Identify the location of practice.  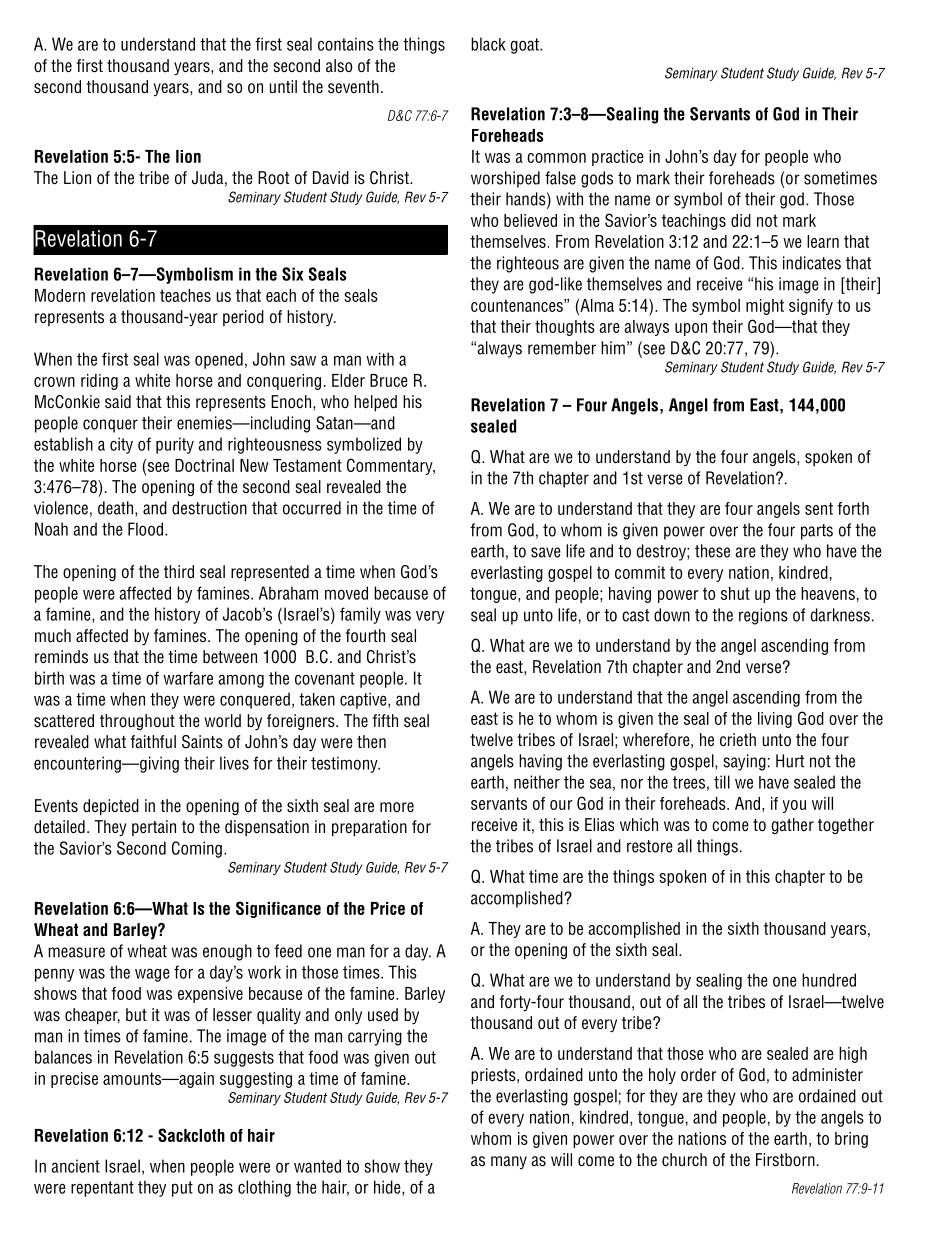
(618, 158).
